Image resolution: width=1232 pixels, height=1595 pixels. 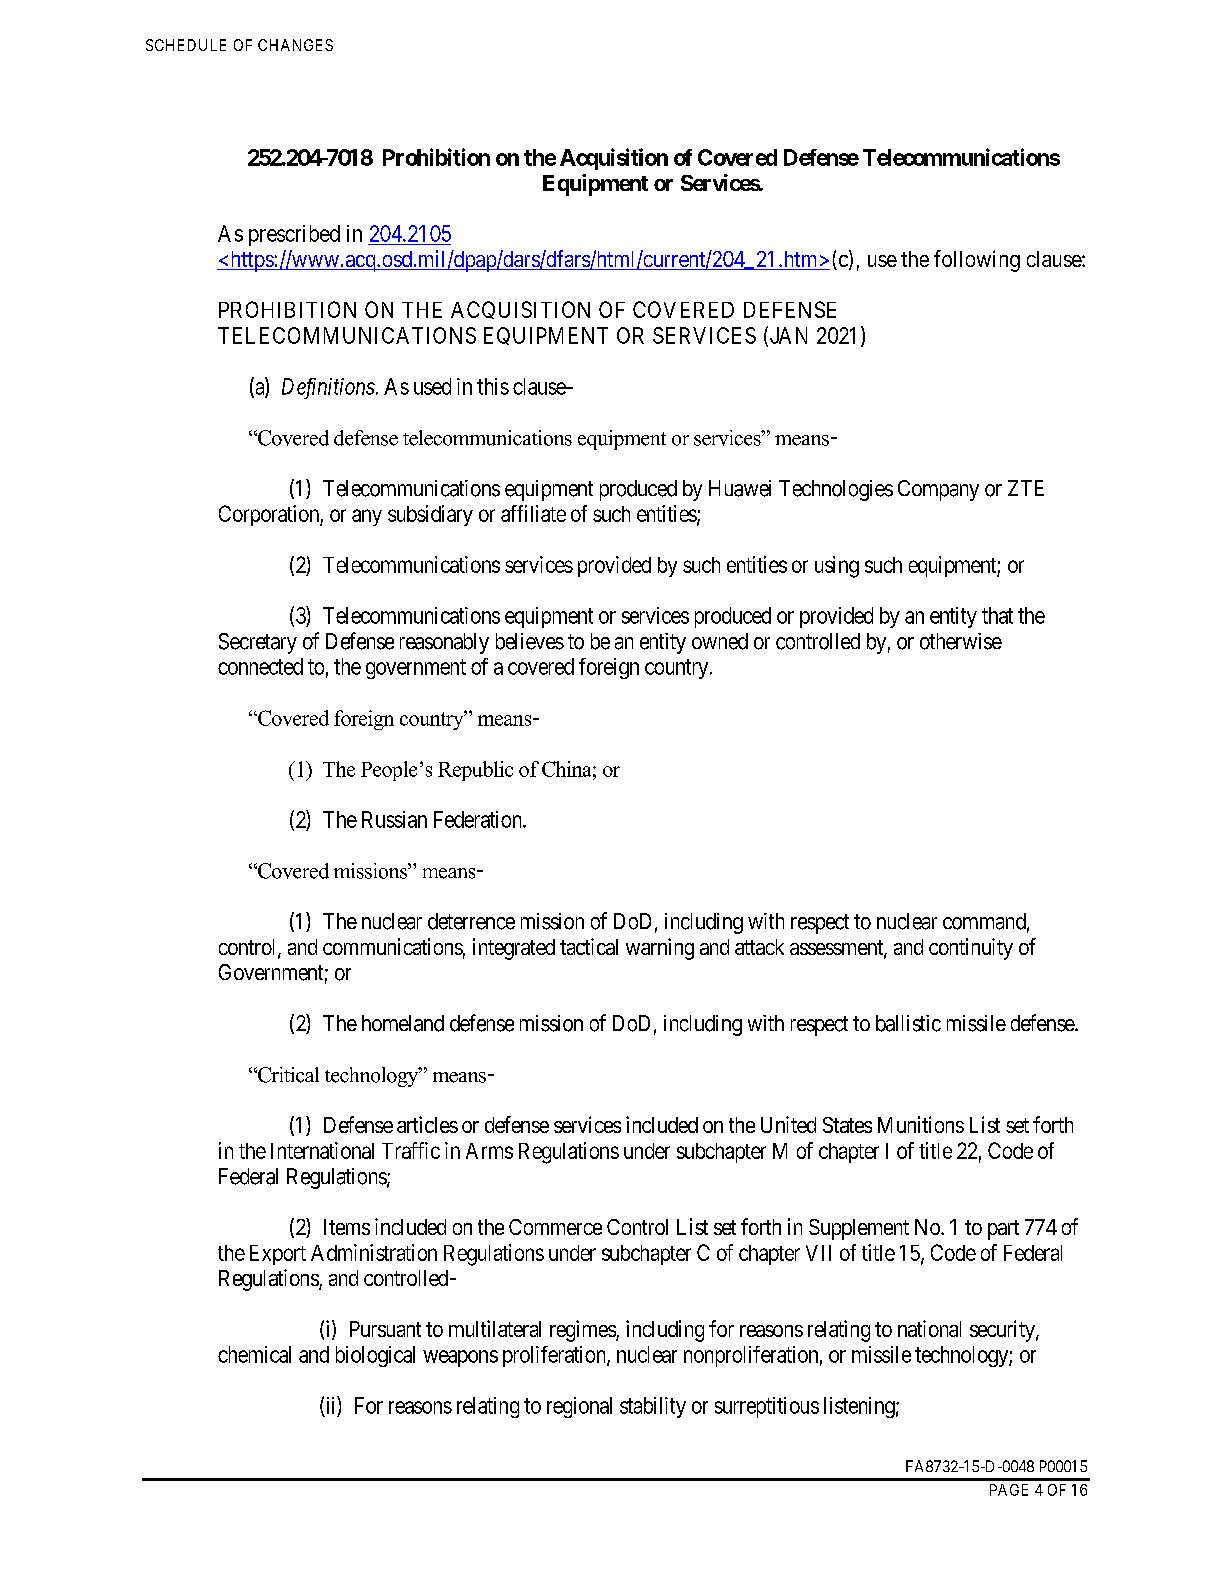 What do you see at coordinates (579, 1407) in the document?
I see `regional` at bounding box center [579, 1407].
